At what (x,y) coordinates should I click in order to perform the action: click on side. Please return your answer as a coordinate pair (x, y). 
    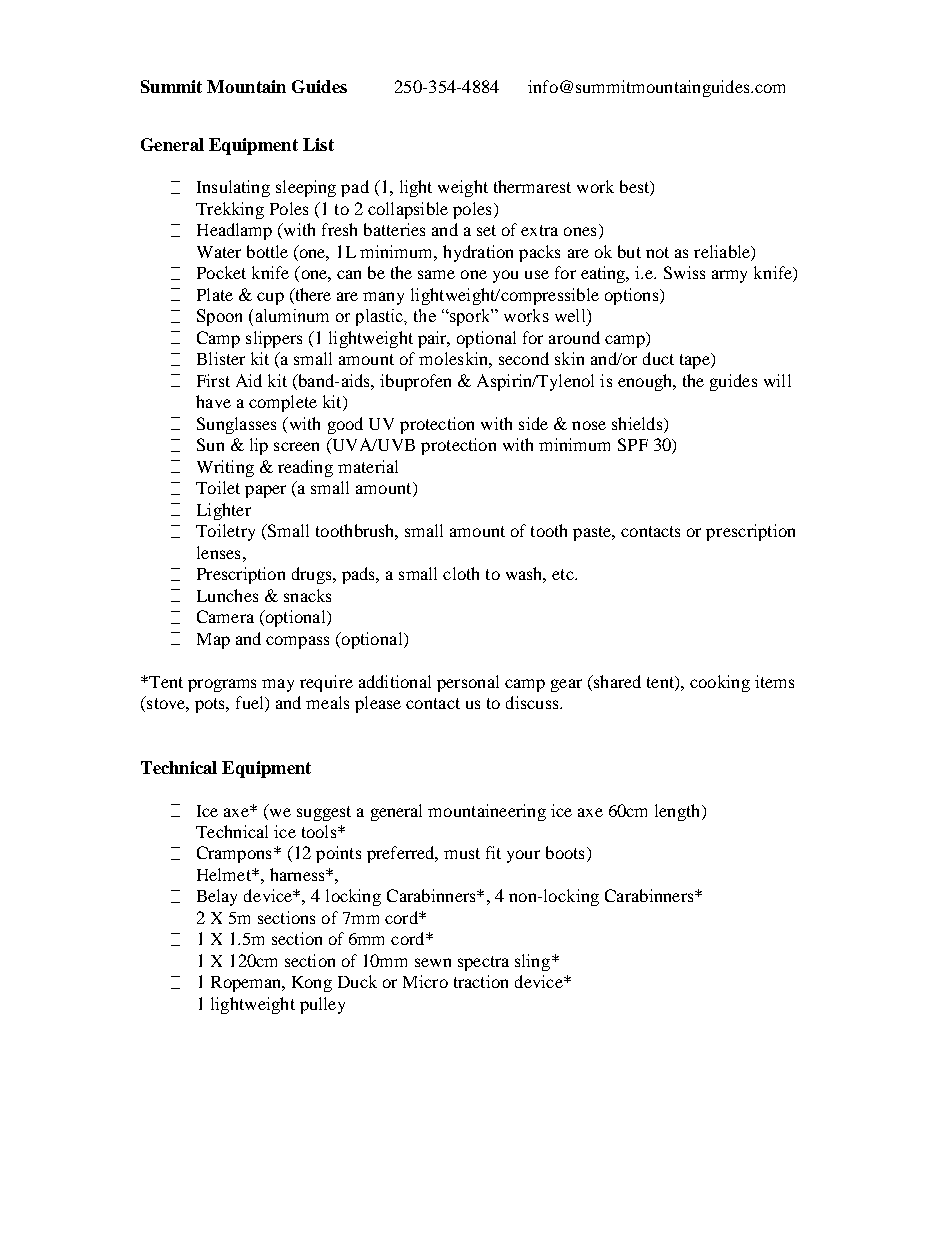
    Looking at the image, I should click on (533, 423).
